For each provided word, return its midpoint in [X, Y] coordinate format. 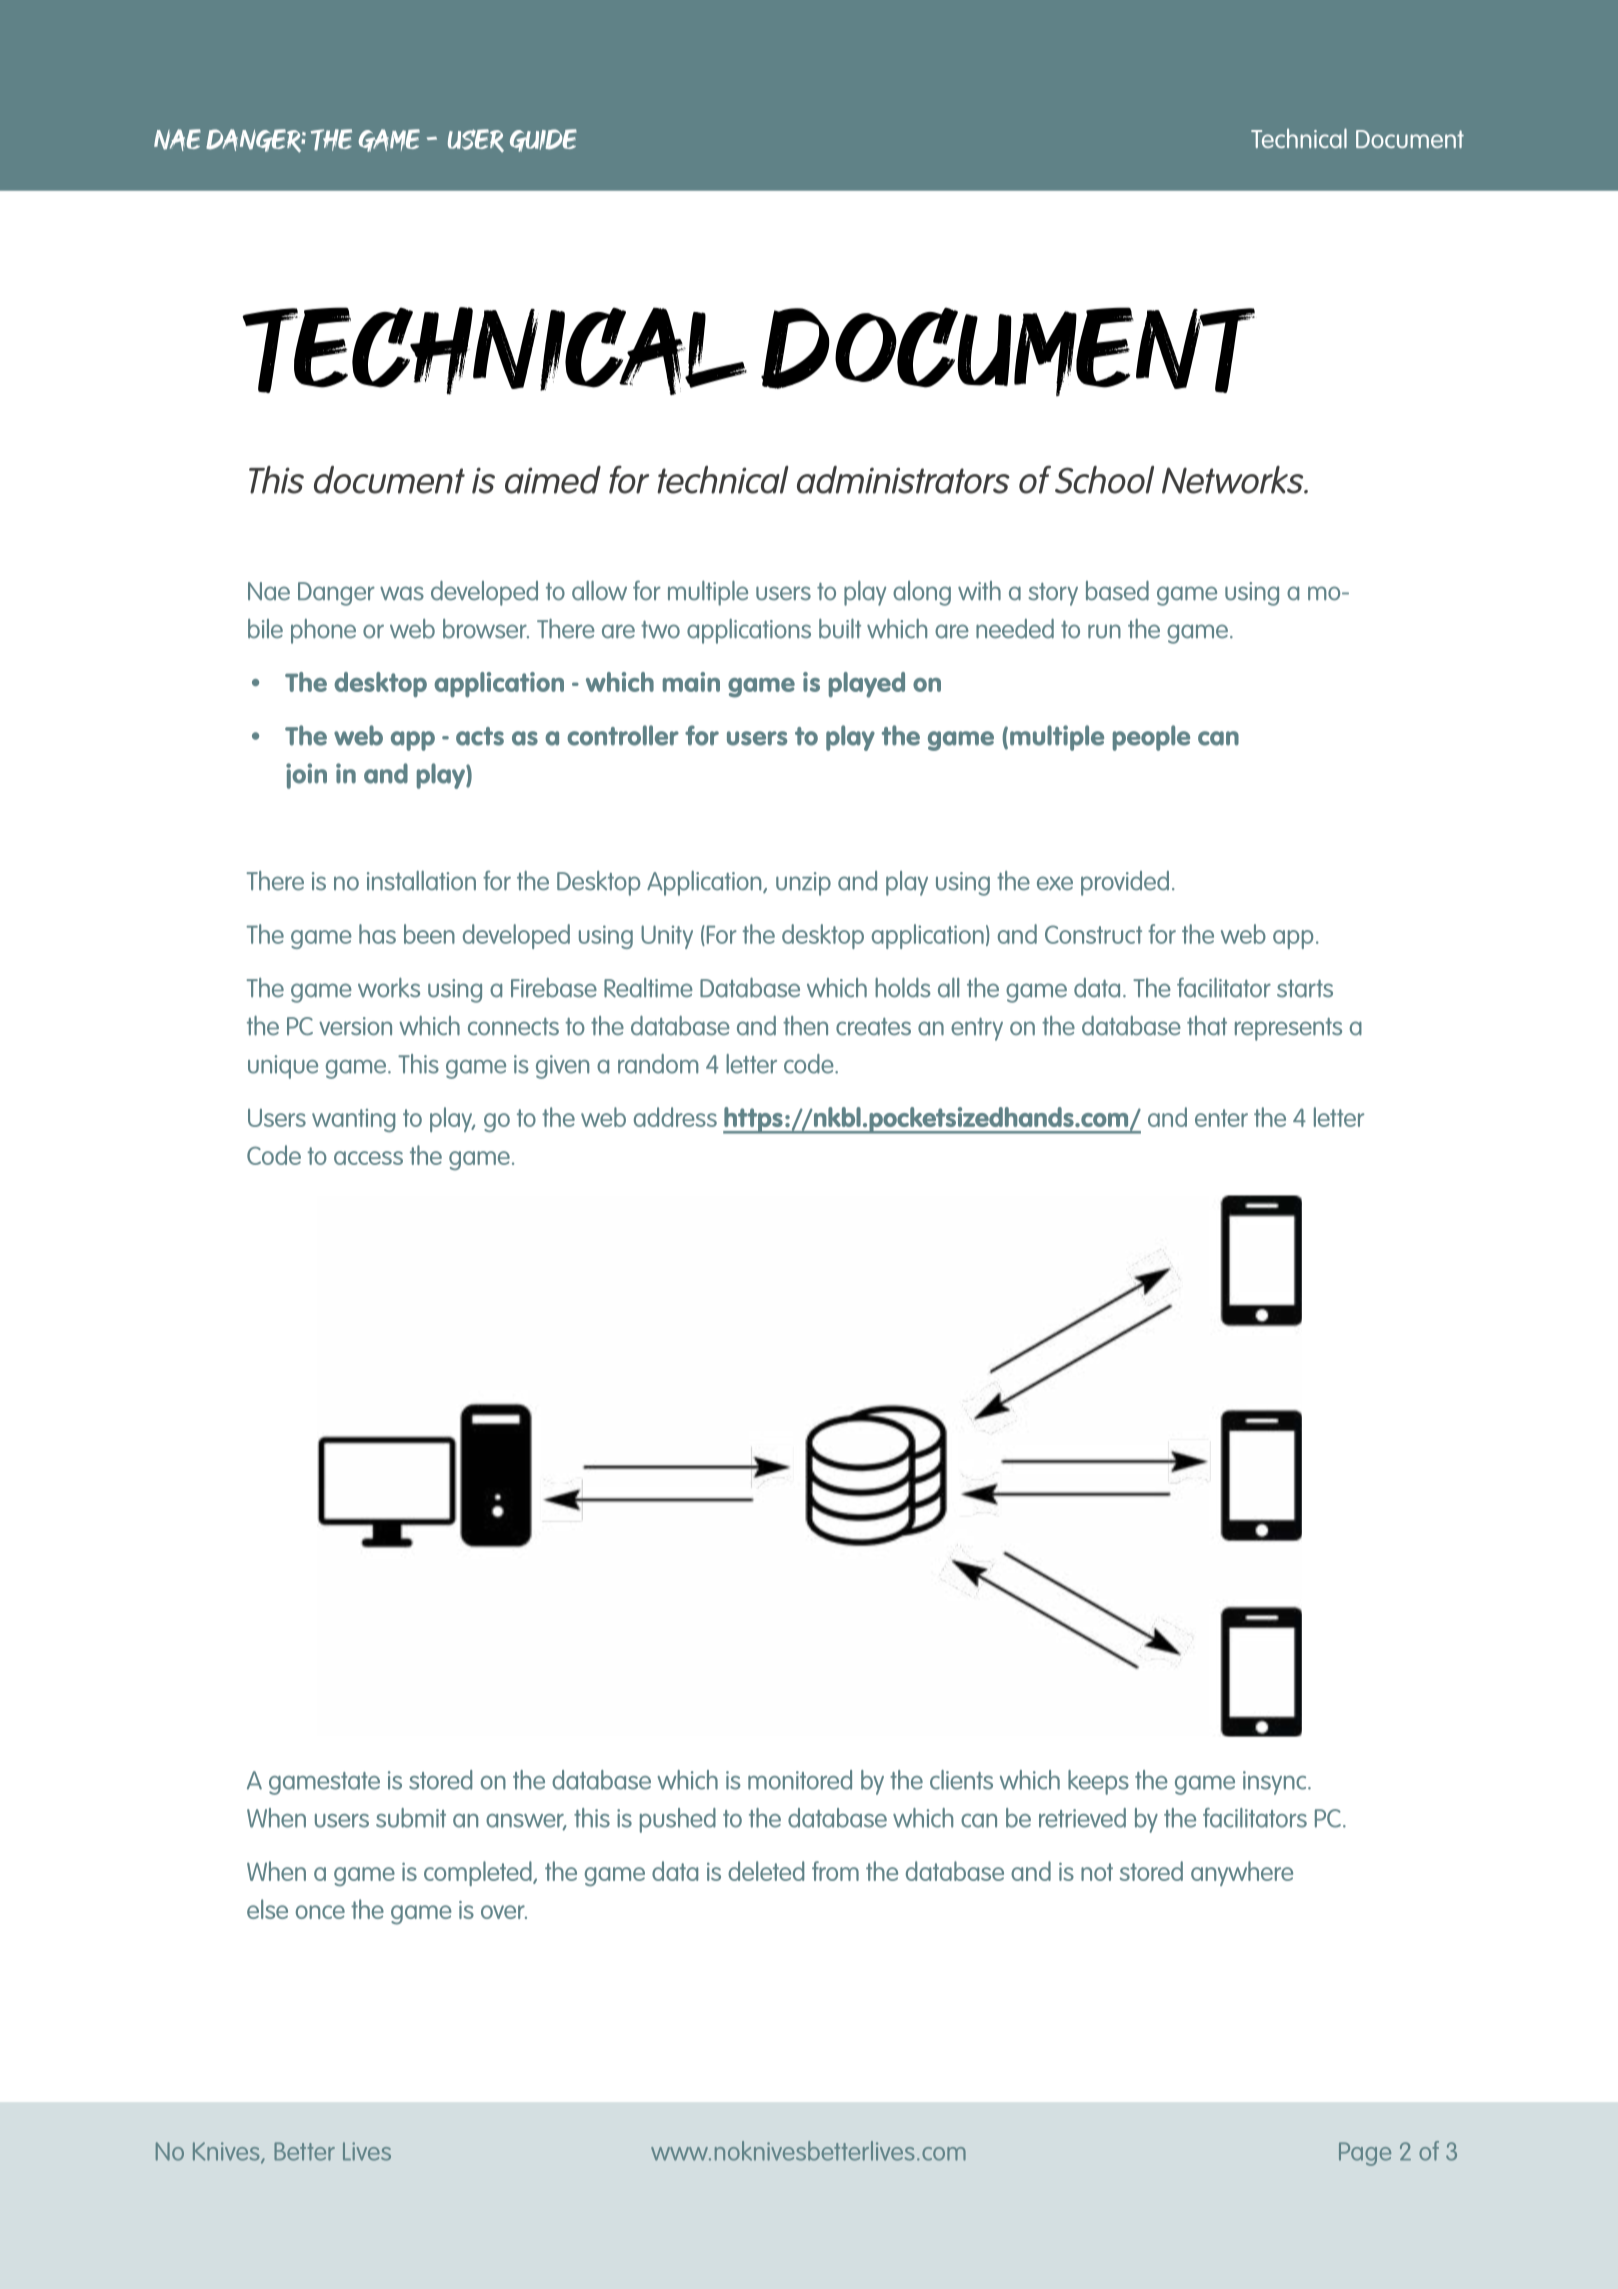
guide [543, 140]
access [368, 1158]
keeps [1098, 1782]
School [1104, 480]
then [805, 1026]
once [320, 1912]
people [1151, 738]
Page [1365, 2154]
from [835, 1871]
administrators [903, 480]
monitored [800, 1780]
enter [1221, 1118]
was [402, 593]
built [840, 628]
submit [411, 1818]
